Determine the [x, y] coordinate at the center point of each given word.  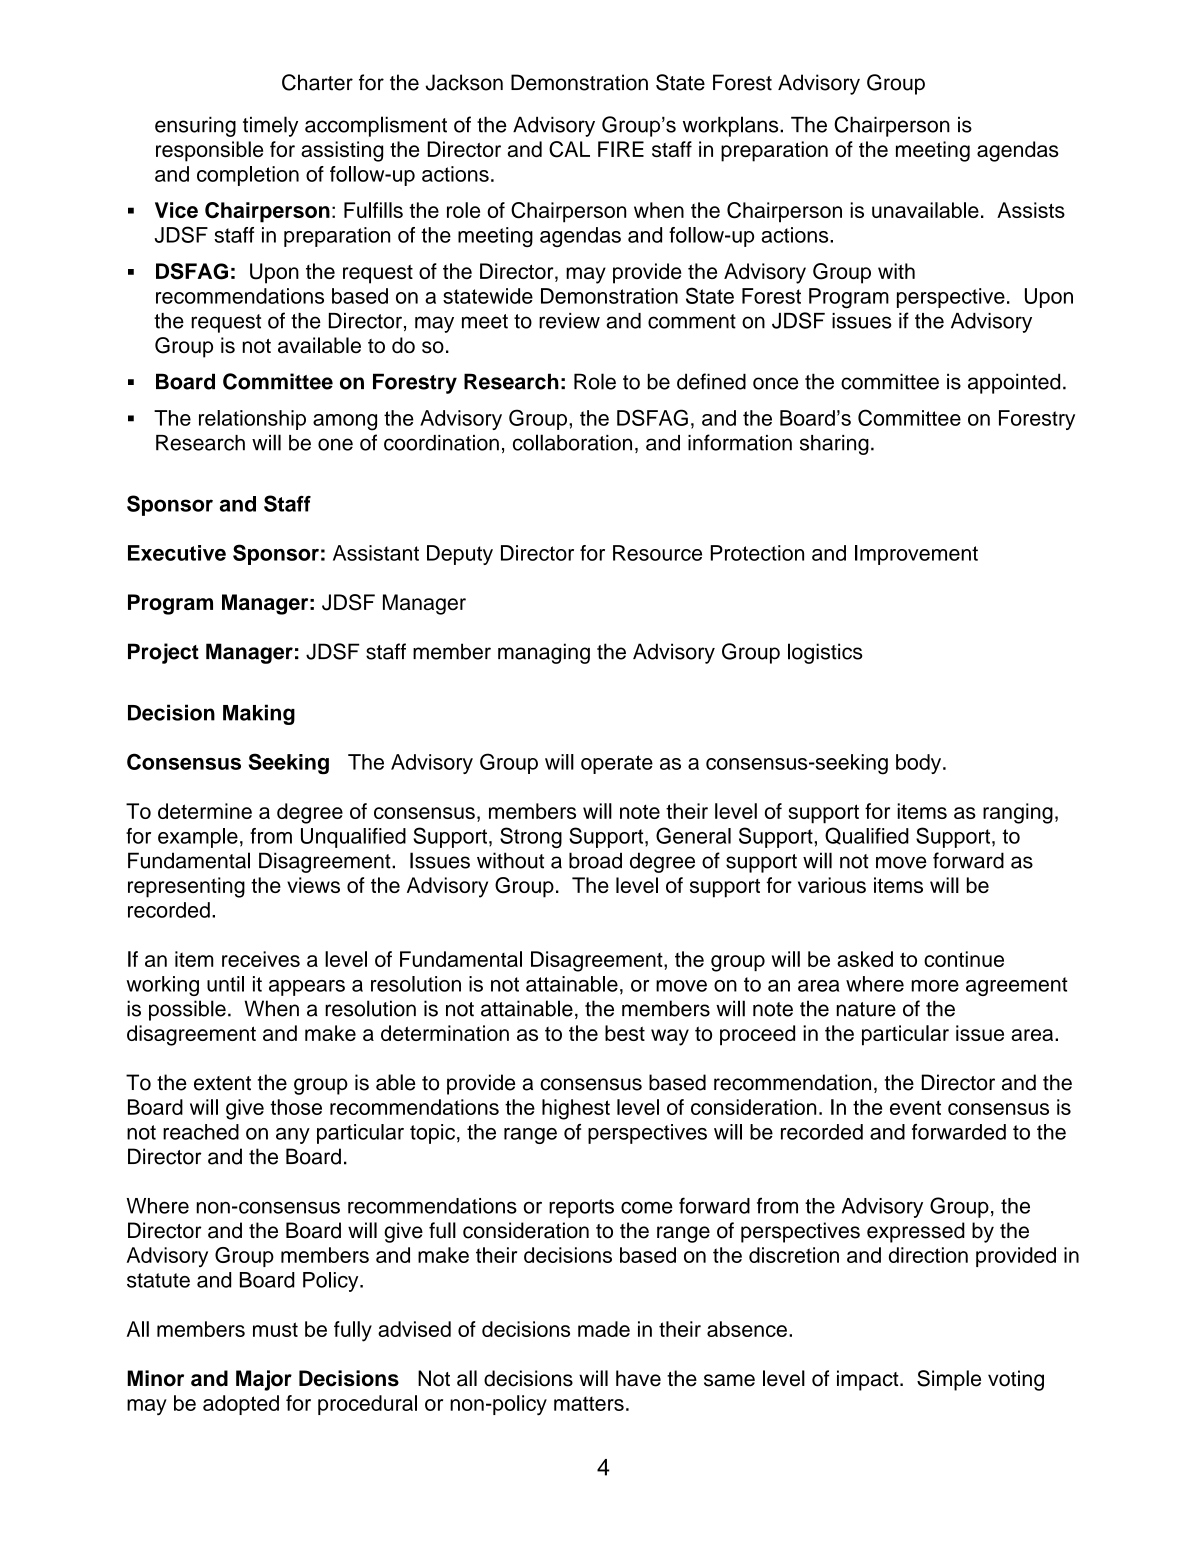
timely [270, 126]
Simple [949, 1380]
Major [264, 1380]
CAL [569, 149]
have [638, 1378]
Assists [1031, 210]
